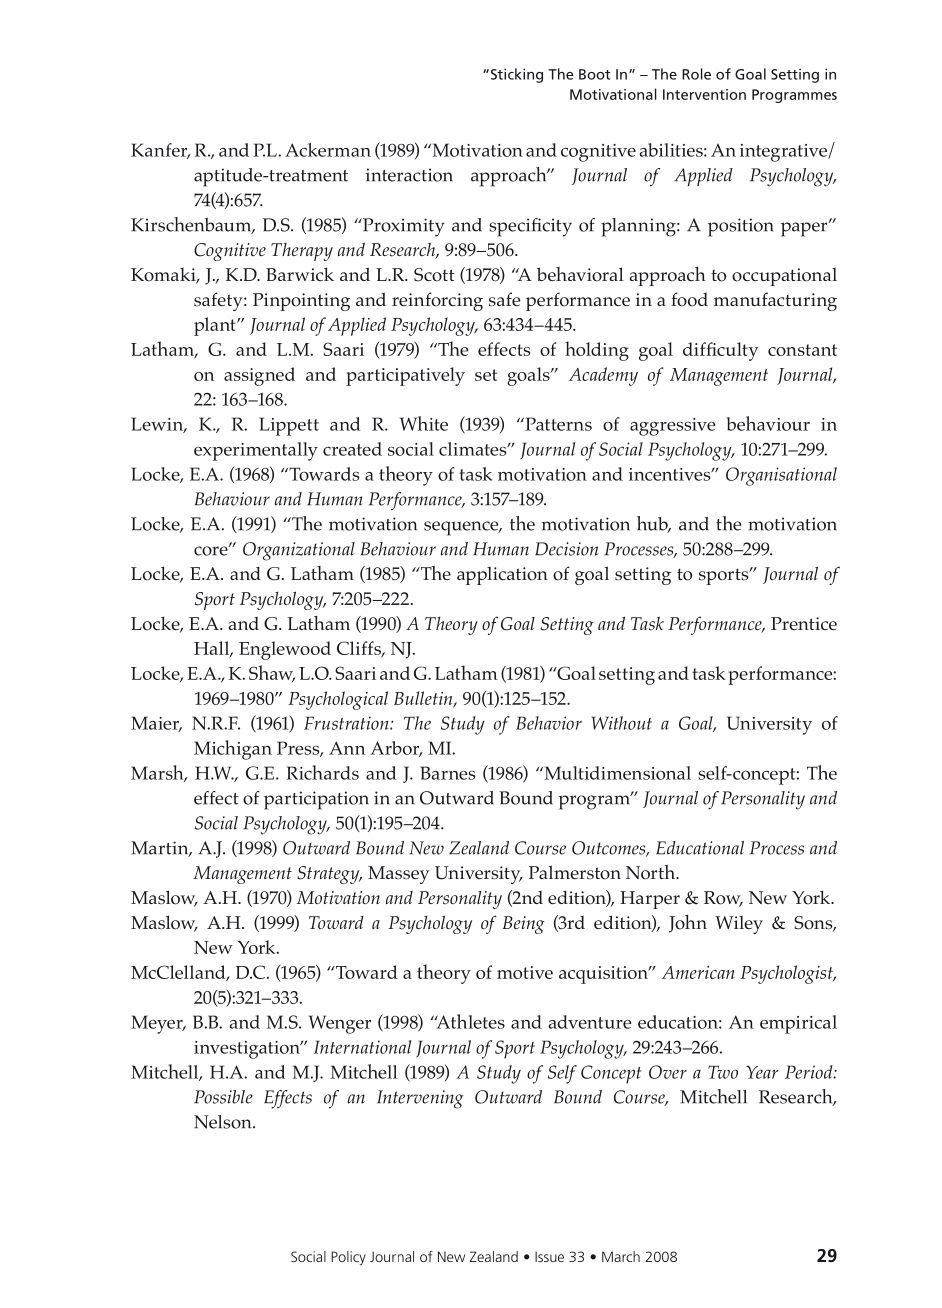  I want to click on Nelson, so click(224, 1122).
